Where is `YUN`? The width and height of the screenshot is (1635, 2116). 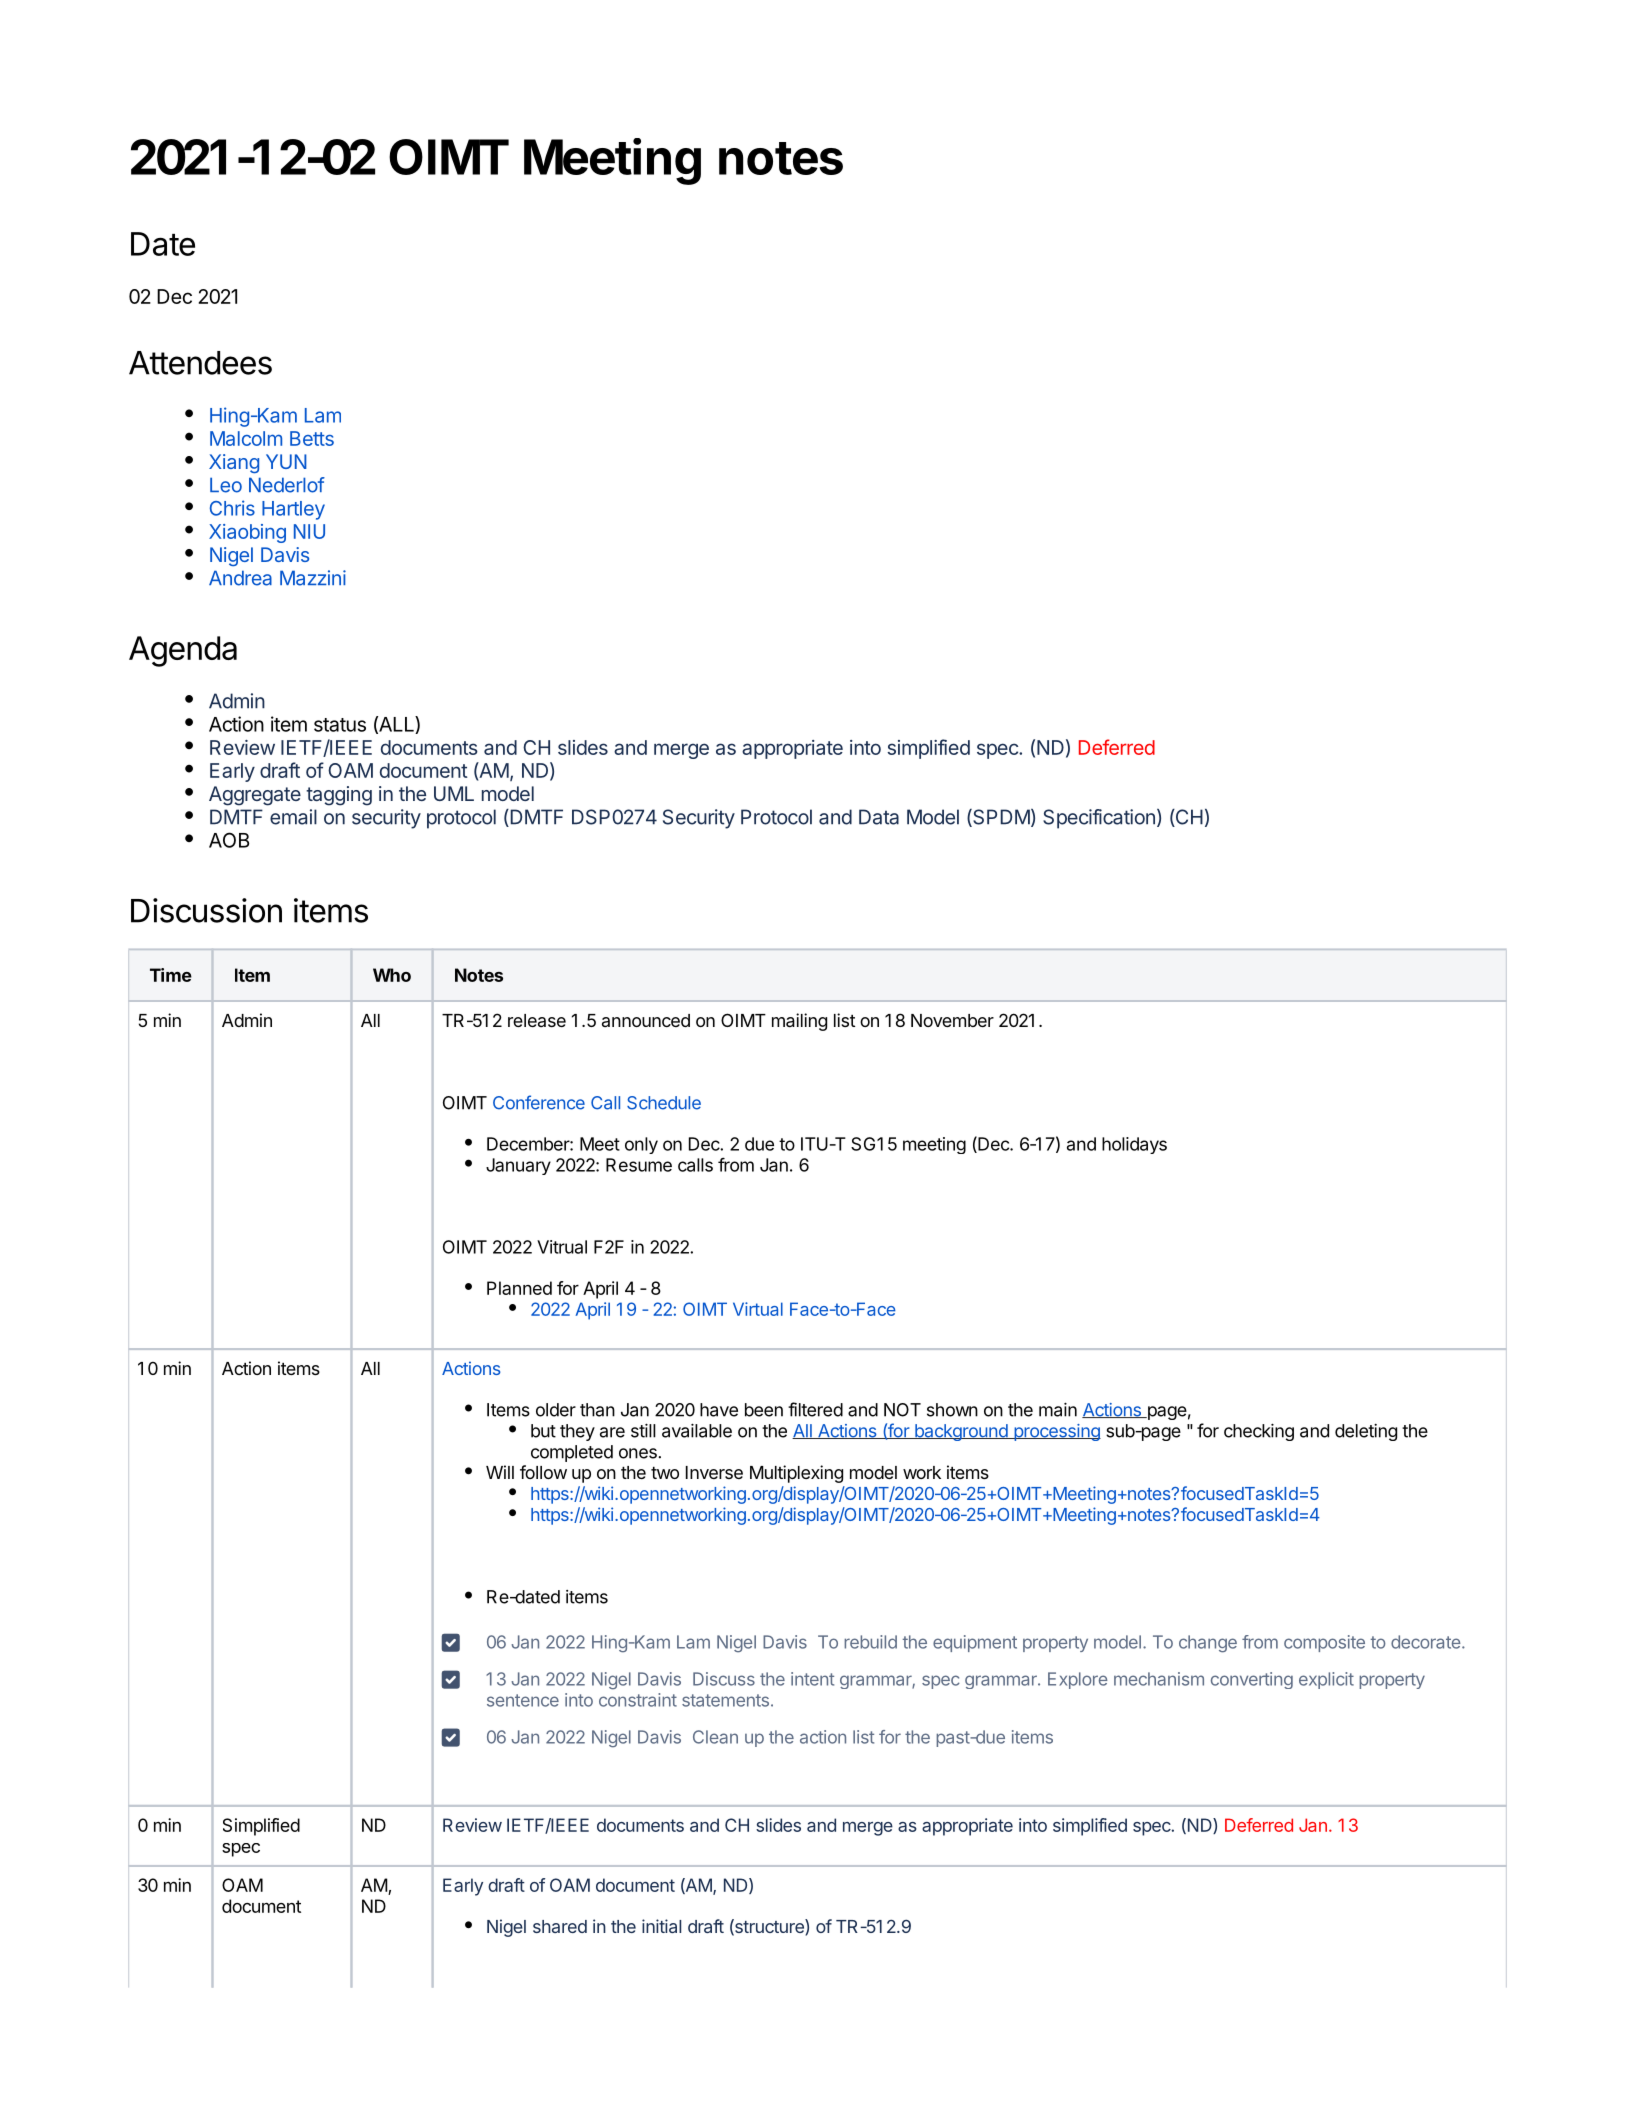
YUN is located at coordinates (286, 461).
